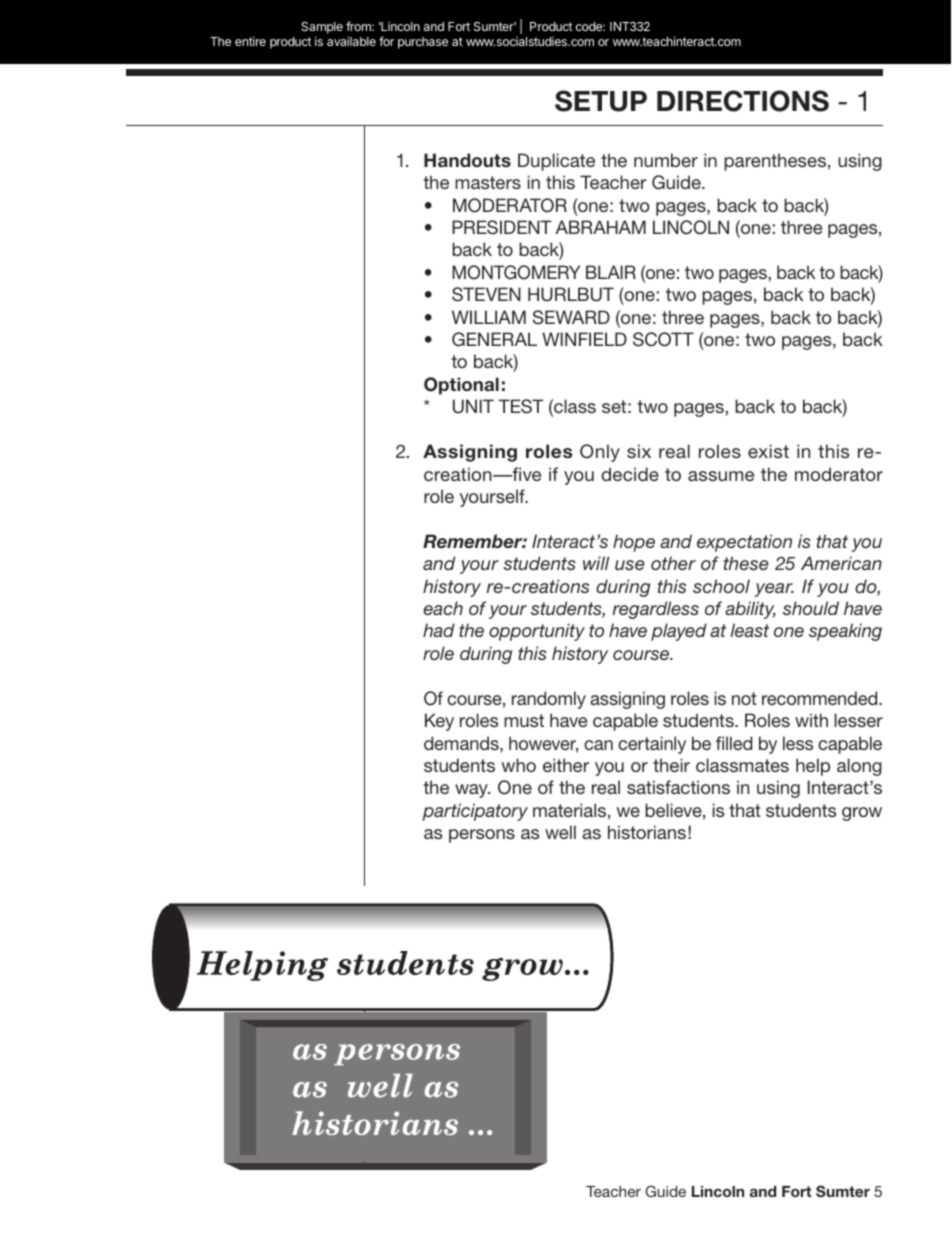 The image size is (952, 1233). What do you see at coordinates (439, 630) in the screenshot?
I see `had` at bounding box center [439, 630].
